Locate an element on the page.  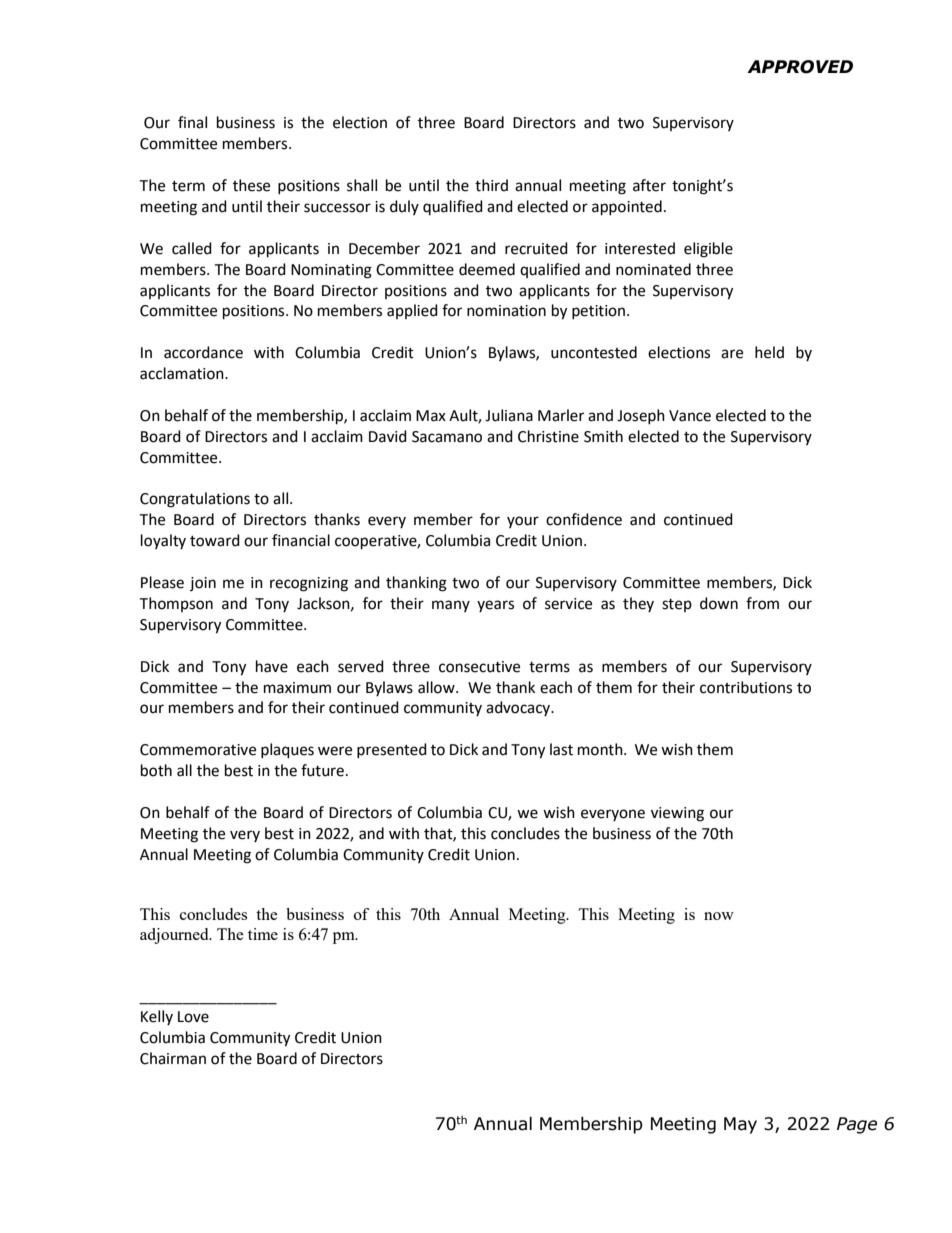
acclamation is located at coordinates (183, 373).
